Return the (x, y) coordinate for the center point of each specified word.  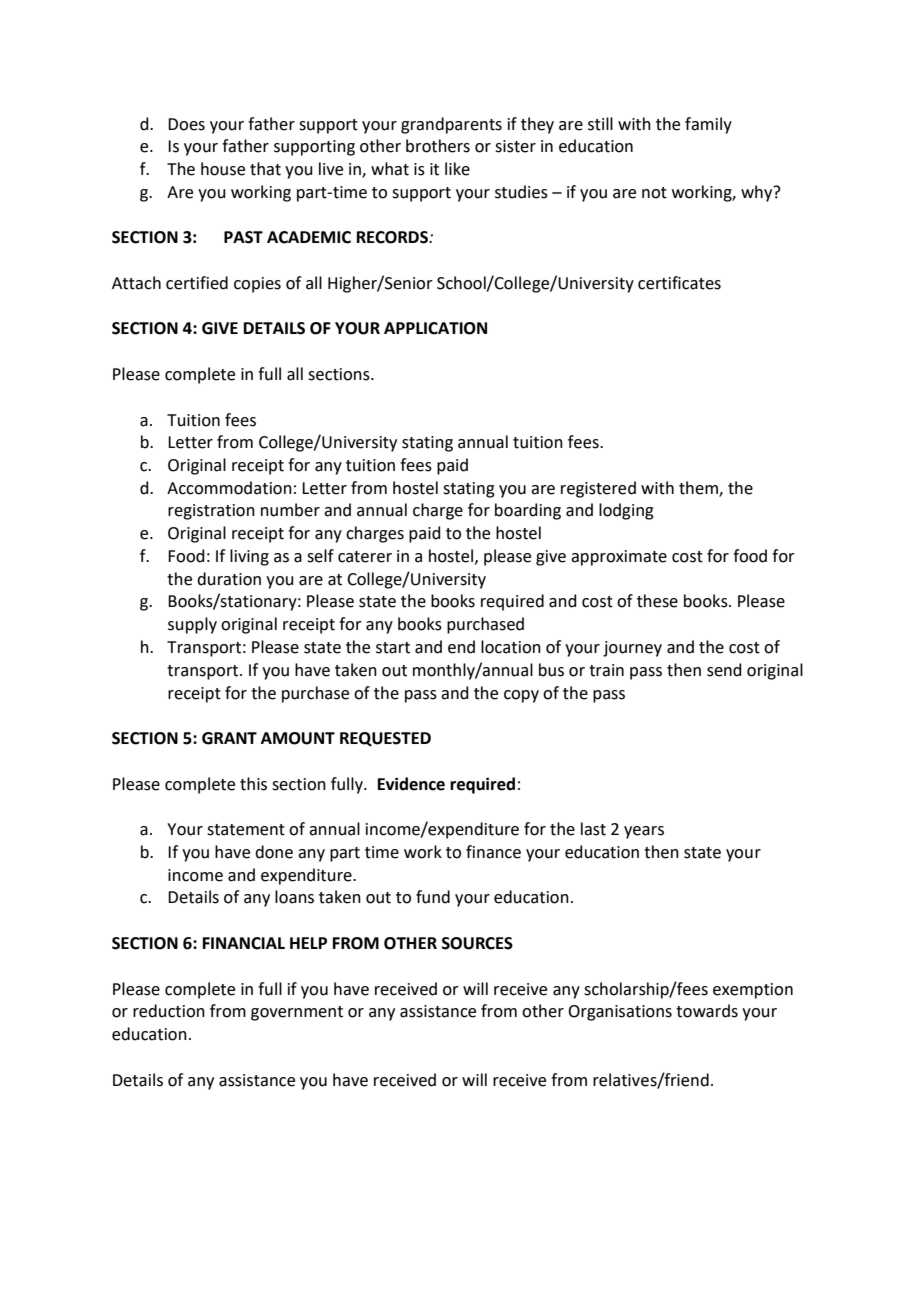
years (644, 832)
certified (197, 283)
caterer (365, 557)
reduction (169, 1011)
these (657, 601)
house (223, 169)
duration (229, 579)
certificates (679, 283)
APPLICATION (435, 328)
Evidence (411, 784)
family (708, 125)
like (457, 169)
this (253, 784)
